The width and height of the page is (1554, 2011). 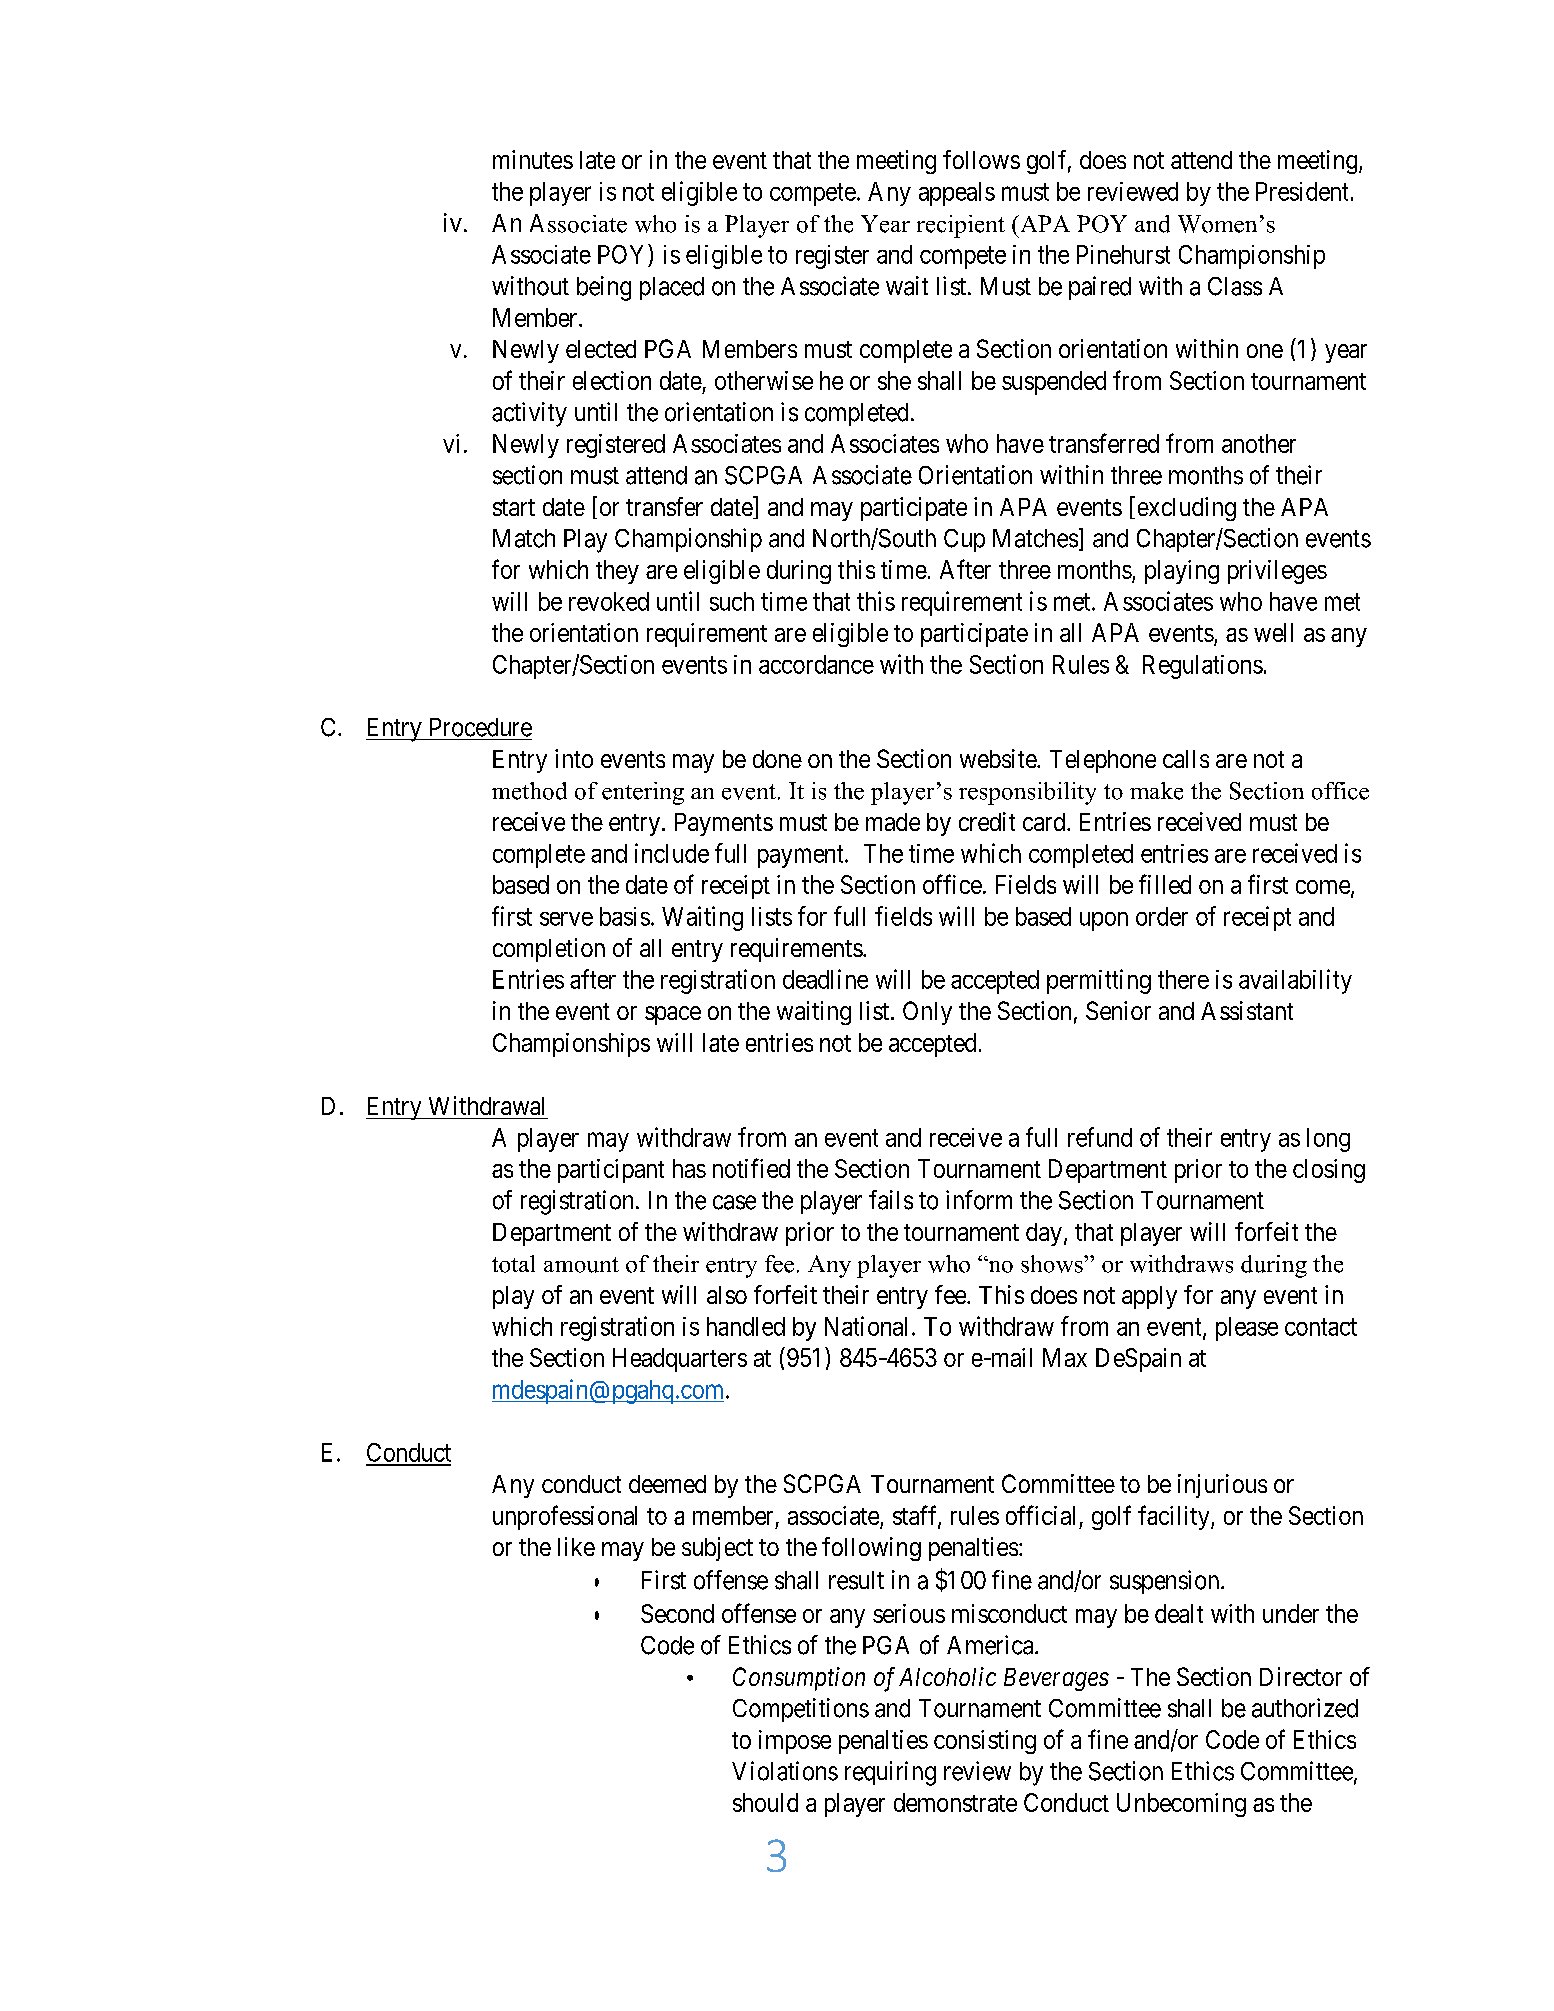 What do you see at coordinates (677, 1613) in the page?
I see `Second` at bounding box center [677, 1613].
